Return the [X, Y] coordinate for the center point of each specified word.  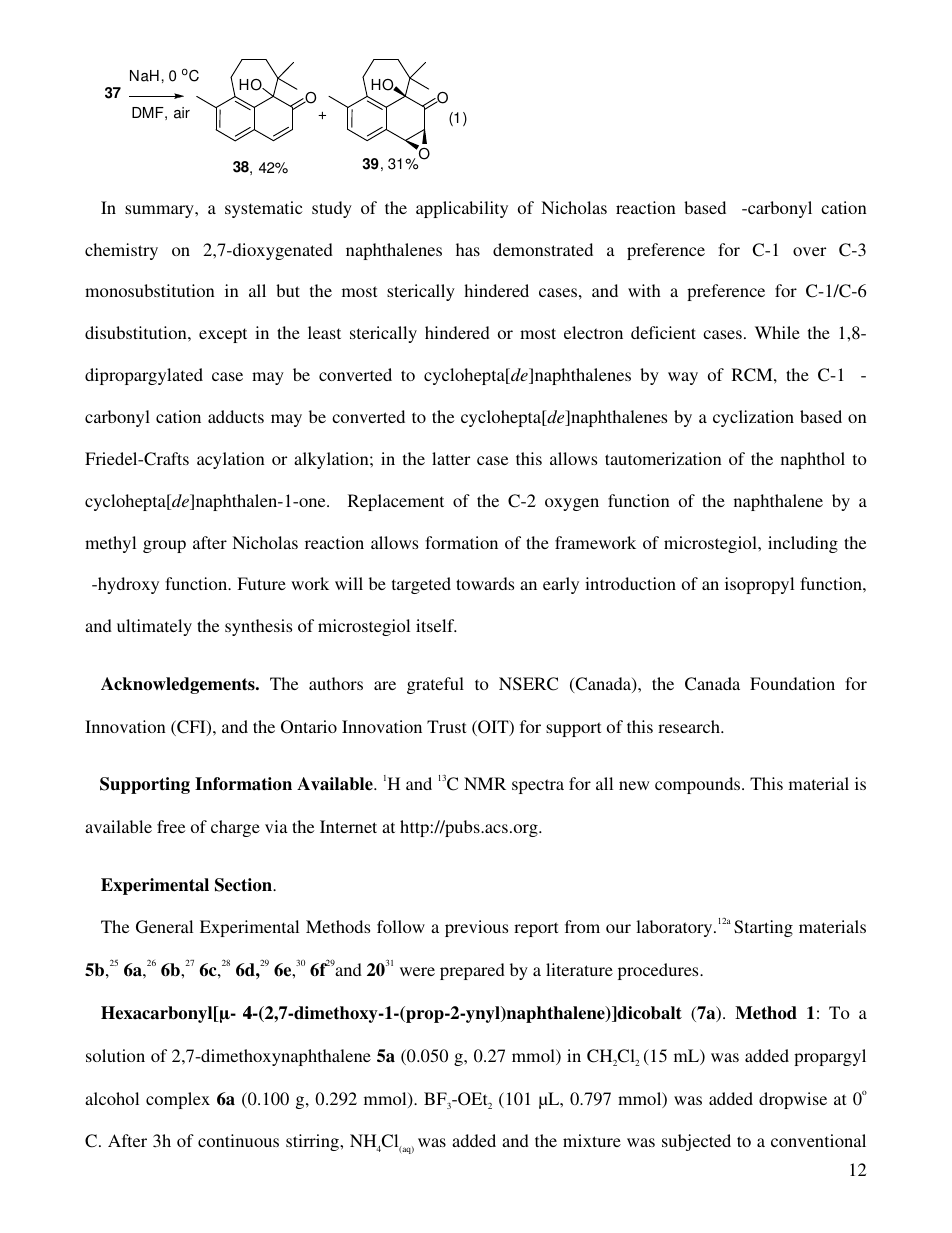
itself [436, 625]
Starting [763, 928]
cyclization [753, 418]
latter [451, 458]
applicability [462, 209]
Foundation [792, 683]
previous [476, 928]
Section [244, 885]
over [809, 251]
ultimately [154, 627]
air [182, 113]
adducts [236, 416]
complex [178, 1100]
